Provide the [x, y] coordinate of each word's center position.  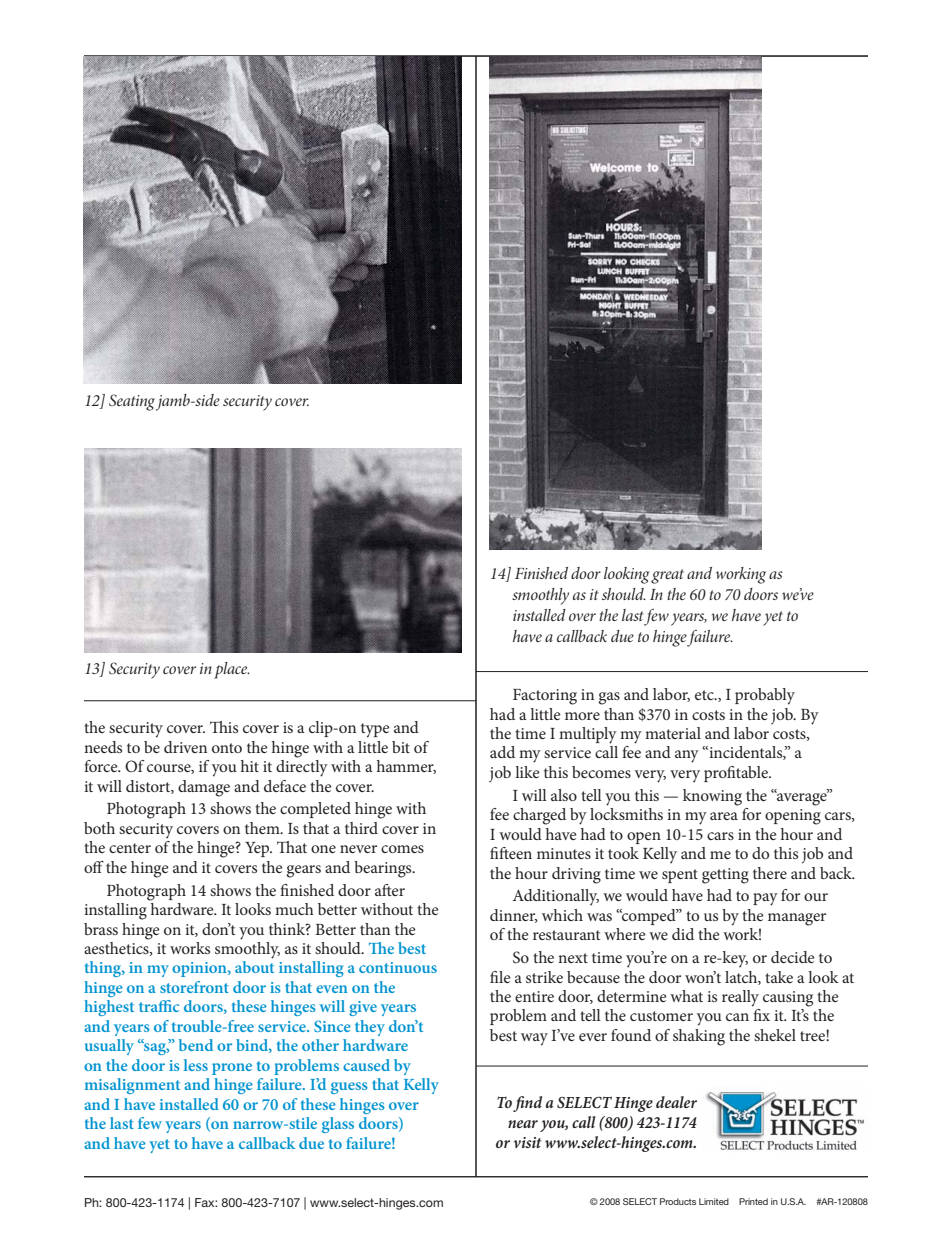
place [232, 670]
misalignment [132, 1086]
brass [101, 929]
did [683, 934]
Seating [132, 402]
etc [705, 695]
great [667, 576]
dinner [514, 916]
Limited [714, 1201]
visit [528, 1142]
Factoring [545, 697]
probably [765, 696]
